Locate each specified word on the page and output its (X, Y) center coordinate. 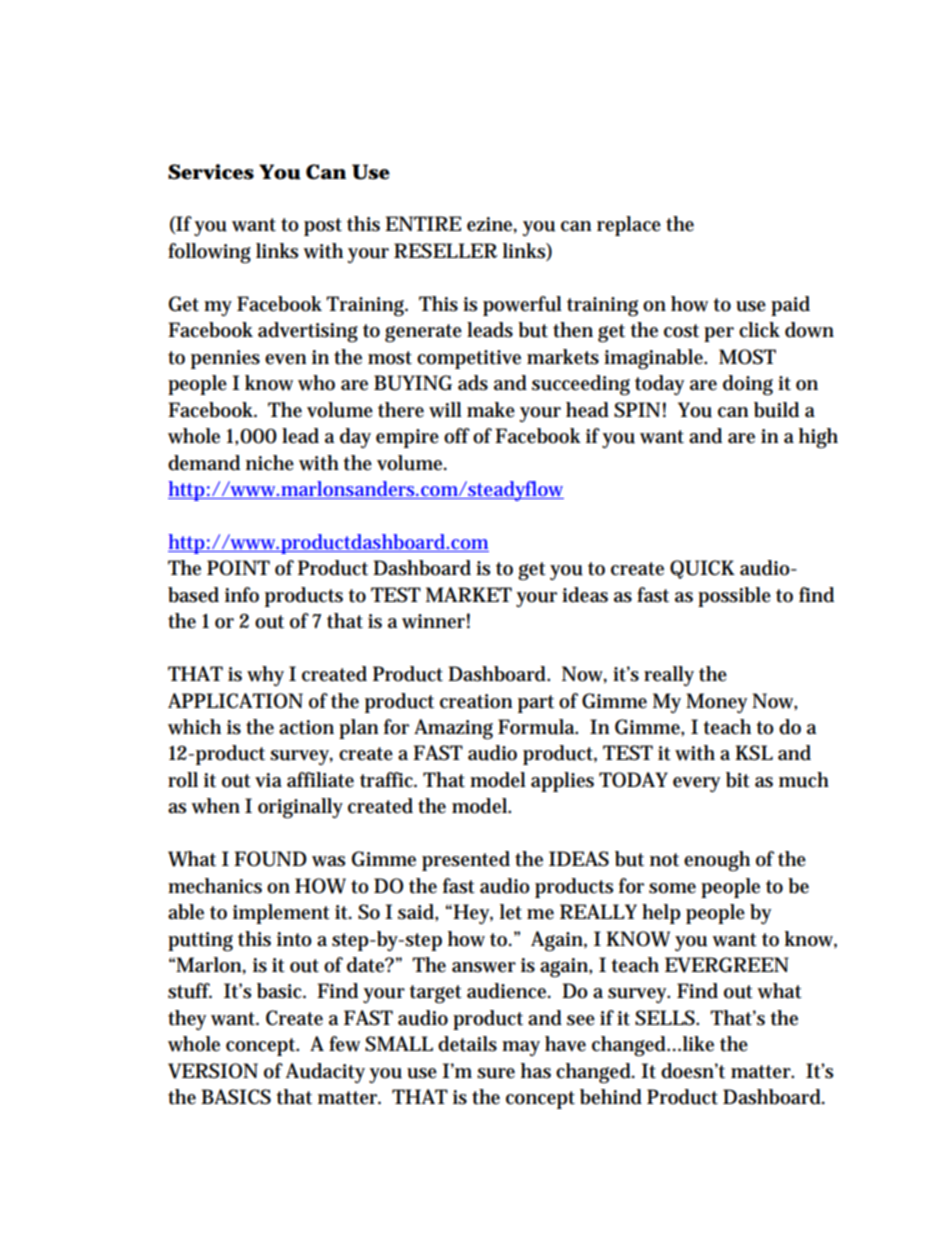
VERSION (213, 1071)
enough (717, 861)
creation (476, 701)
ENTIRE (423, 223)
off (457, 436)
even (286, 359)
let (511, 912)
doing (748, 385)
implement (281, 914)
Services (211, 172)
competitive (469, 359)
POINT (238, 568)
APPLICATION (235, 701)
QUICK (702, 569)
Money (716, 703)
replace (629, 226)
